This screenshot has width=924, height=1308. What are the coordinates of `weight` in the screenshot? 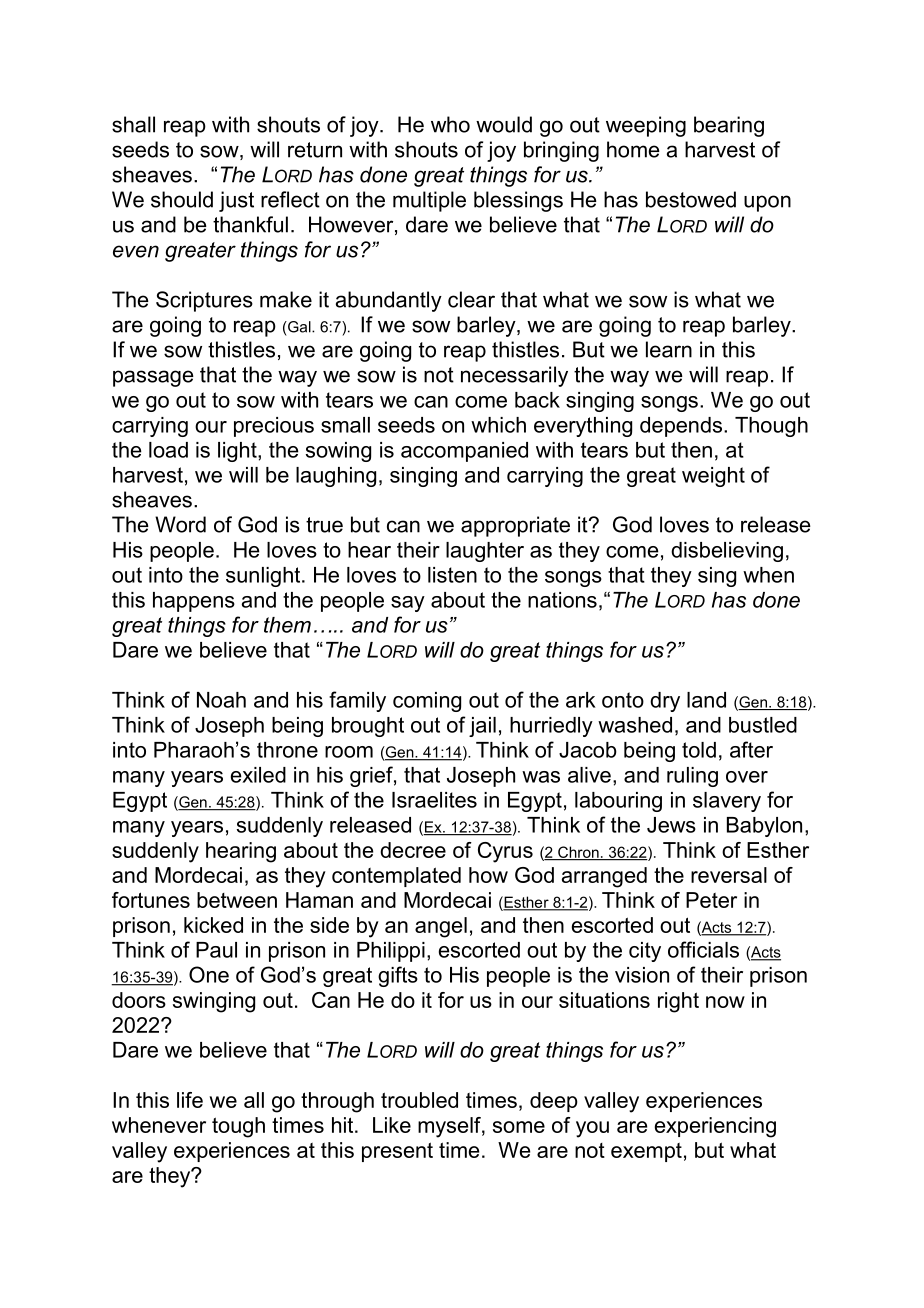 It's located at (713, 477).
